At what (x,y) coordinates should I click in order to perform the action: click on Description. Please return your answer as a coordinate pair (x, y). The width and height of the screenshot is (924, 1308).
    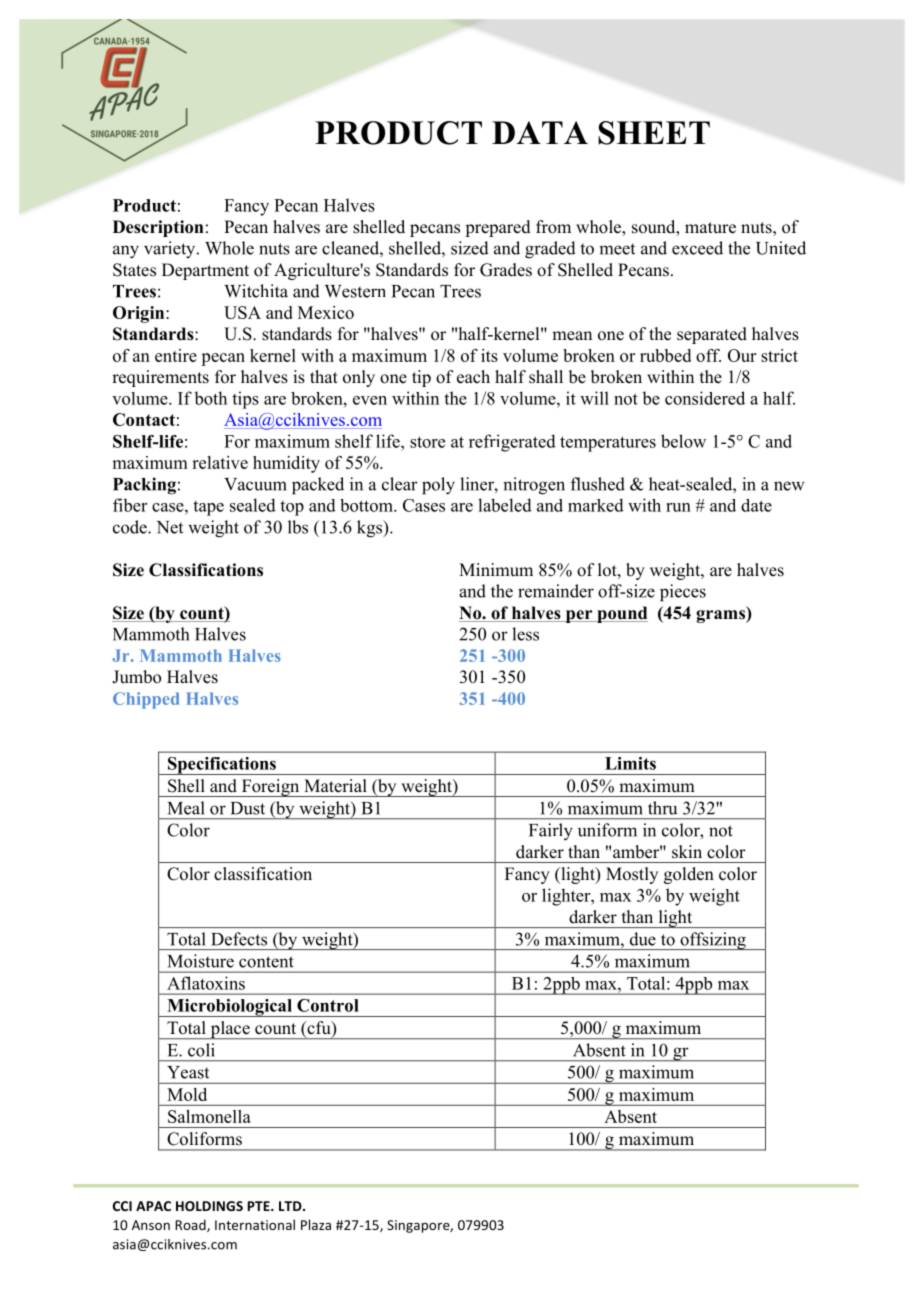
    Looking at the image, I should click on (158, 228).
